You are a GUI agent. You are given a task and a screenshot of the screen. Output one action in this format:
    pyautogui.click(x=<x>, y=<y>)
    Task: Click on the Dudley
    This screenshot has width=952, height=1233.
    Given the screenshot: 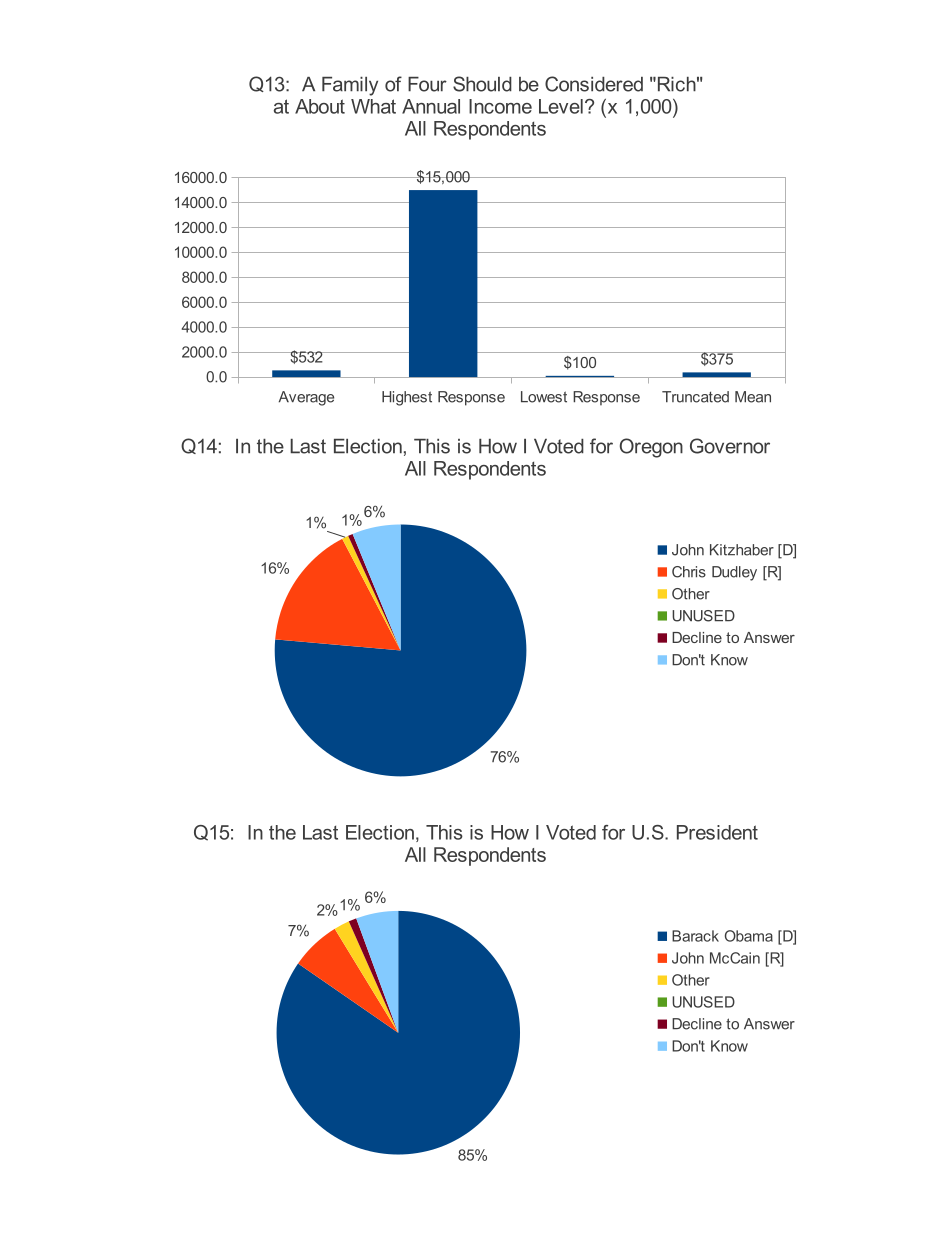 What is the action you would take?
    pyautogui.click(x=734, y=573)
